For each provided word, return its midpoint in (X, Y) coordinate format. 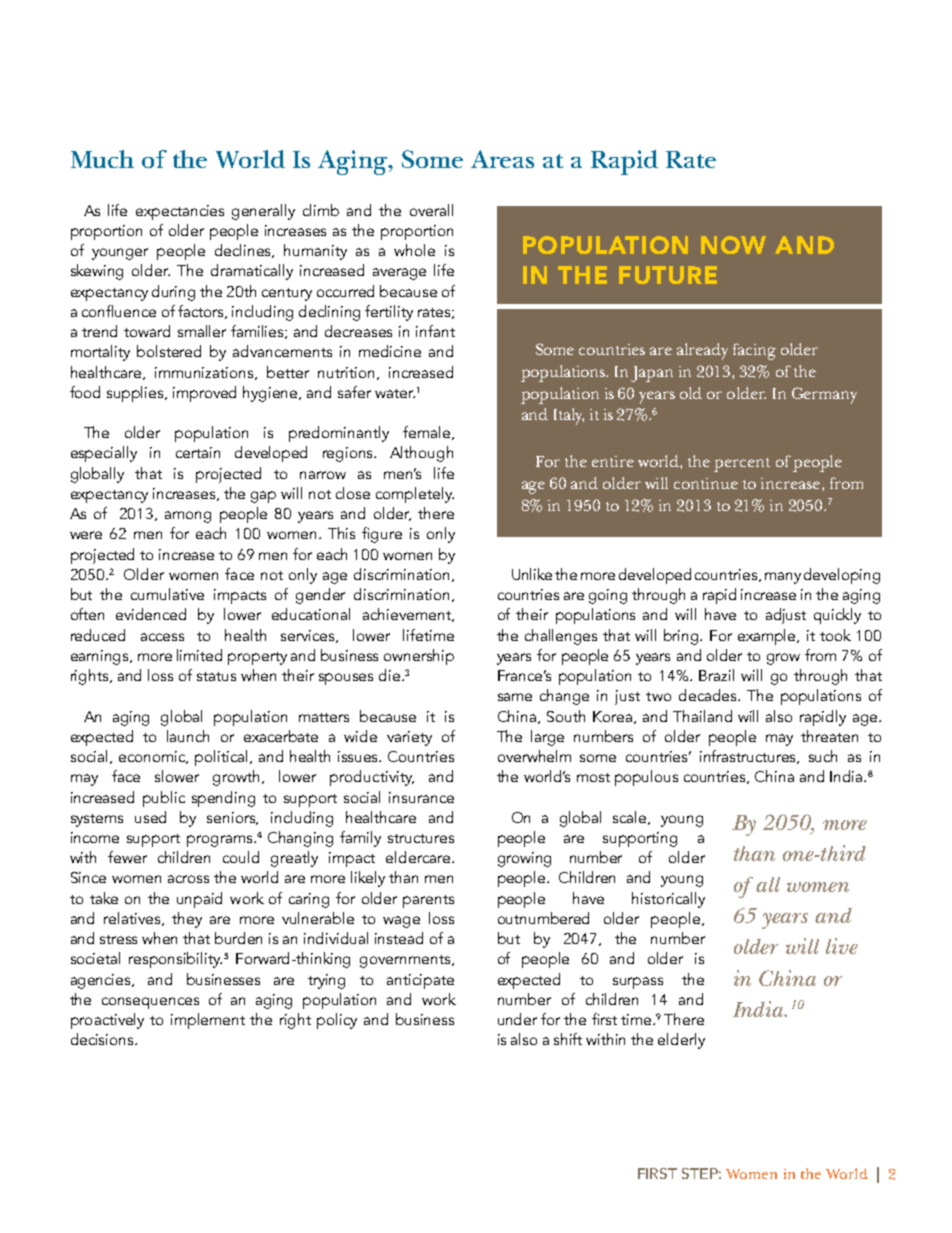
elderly (681, 1041)
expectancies (180, 212)
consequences (150, 1003)
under (517, 1019)
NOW (733, 245)
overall (431, 210)
